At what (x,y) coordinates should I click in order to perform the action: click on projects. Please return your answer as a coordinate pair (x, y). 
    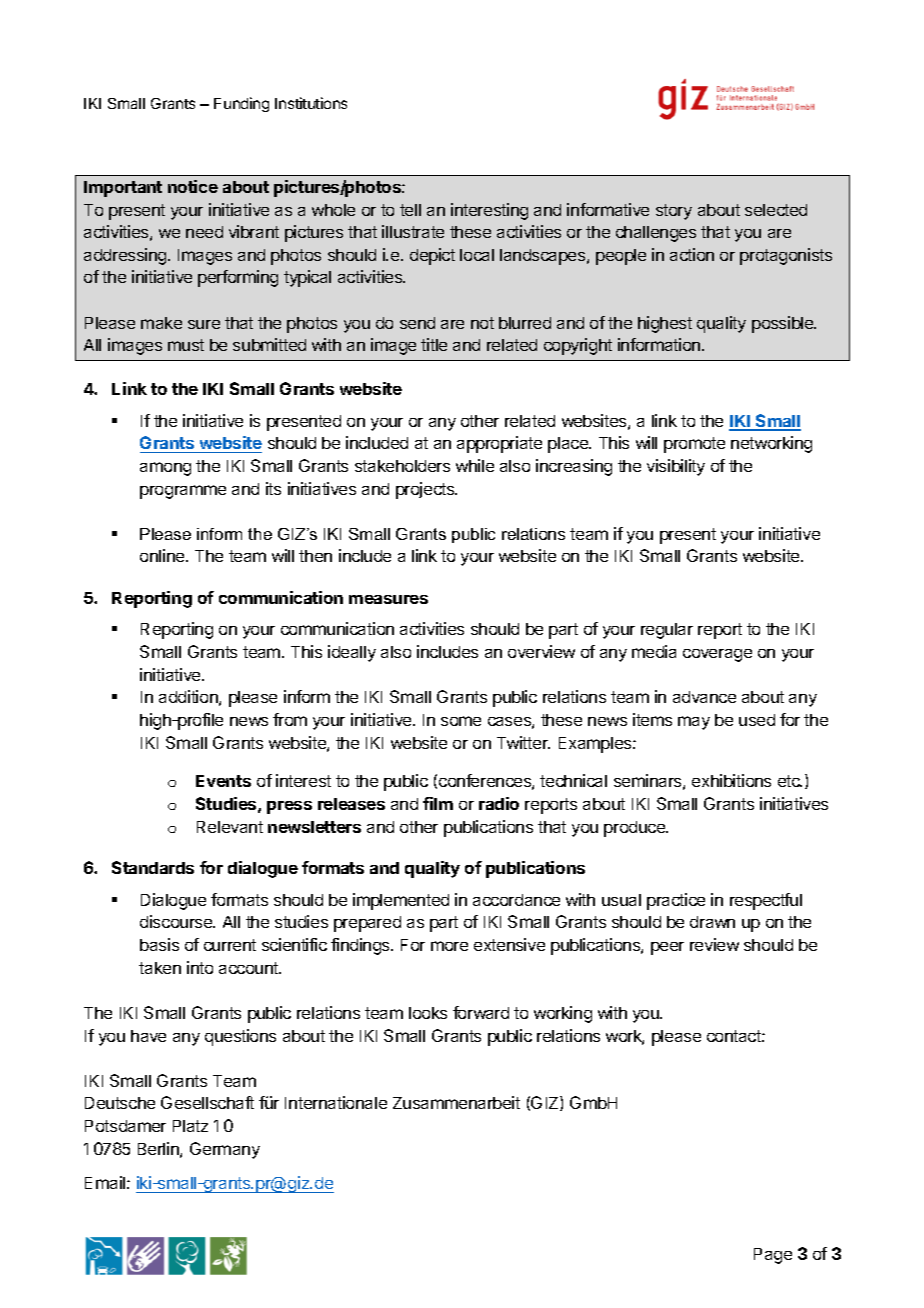
    Looking at the image, I should click on (426, 490).
